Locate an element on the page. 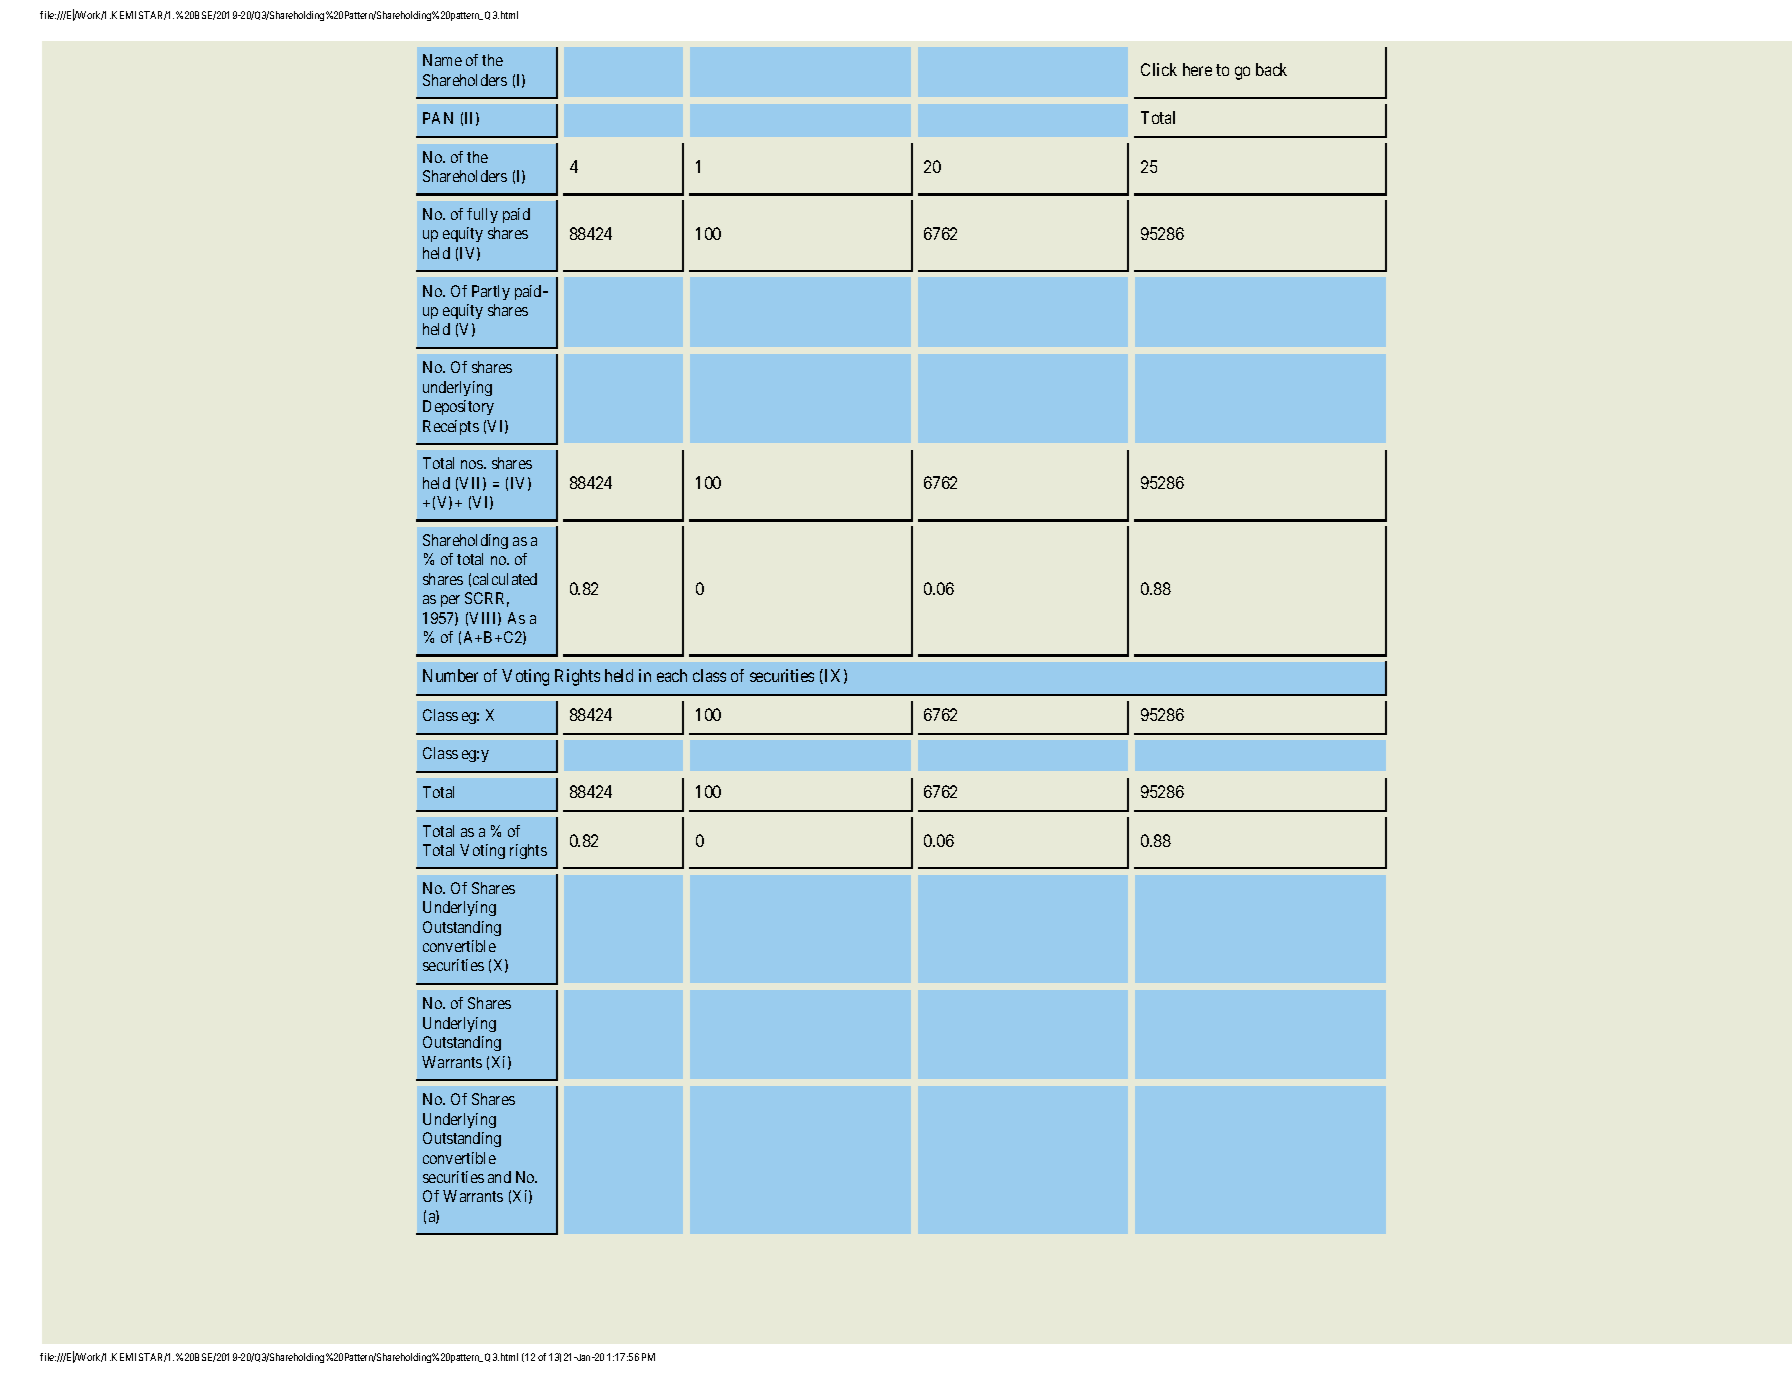  fully is located at coordinates (482, 215).
